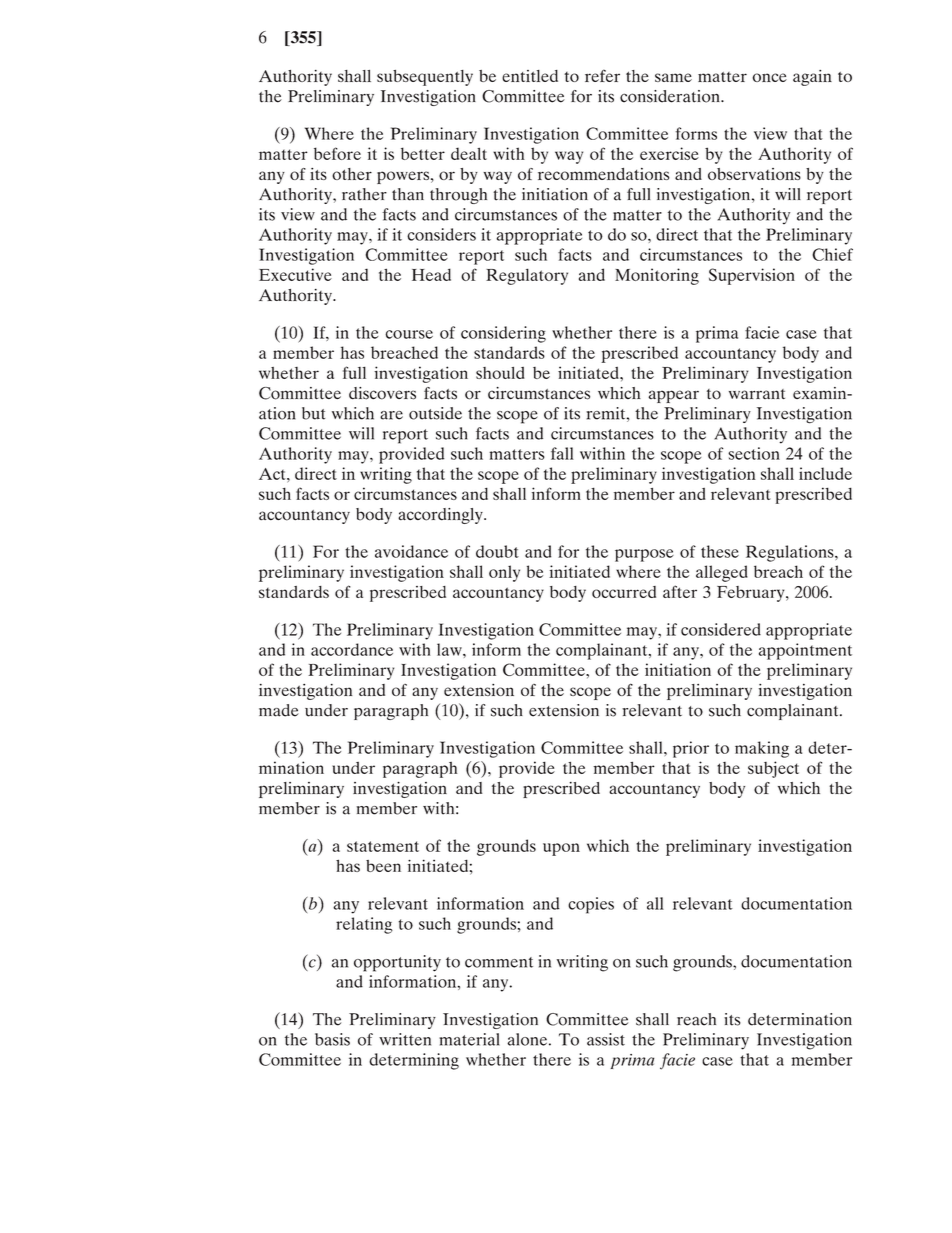 The image size is (952, 1233). Describe the element at coordinates (591, 905) in the screenshot. I see `copies` at that location.
